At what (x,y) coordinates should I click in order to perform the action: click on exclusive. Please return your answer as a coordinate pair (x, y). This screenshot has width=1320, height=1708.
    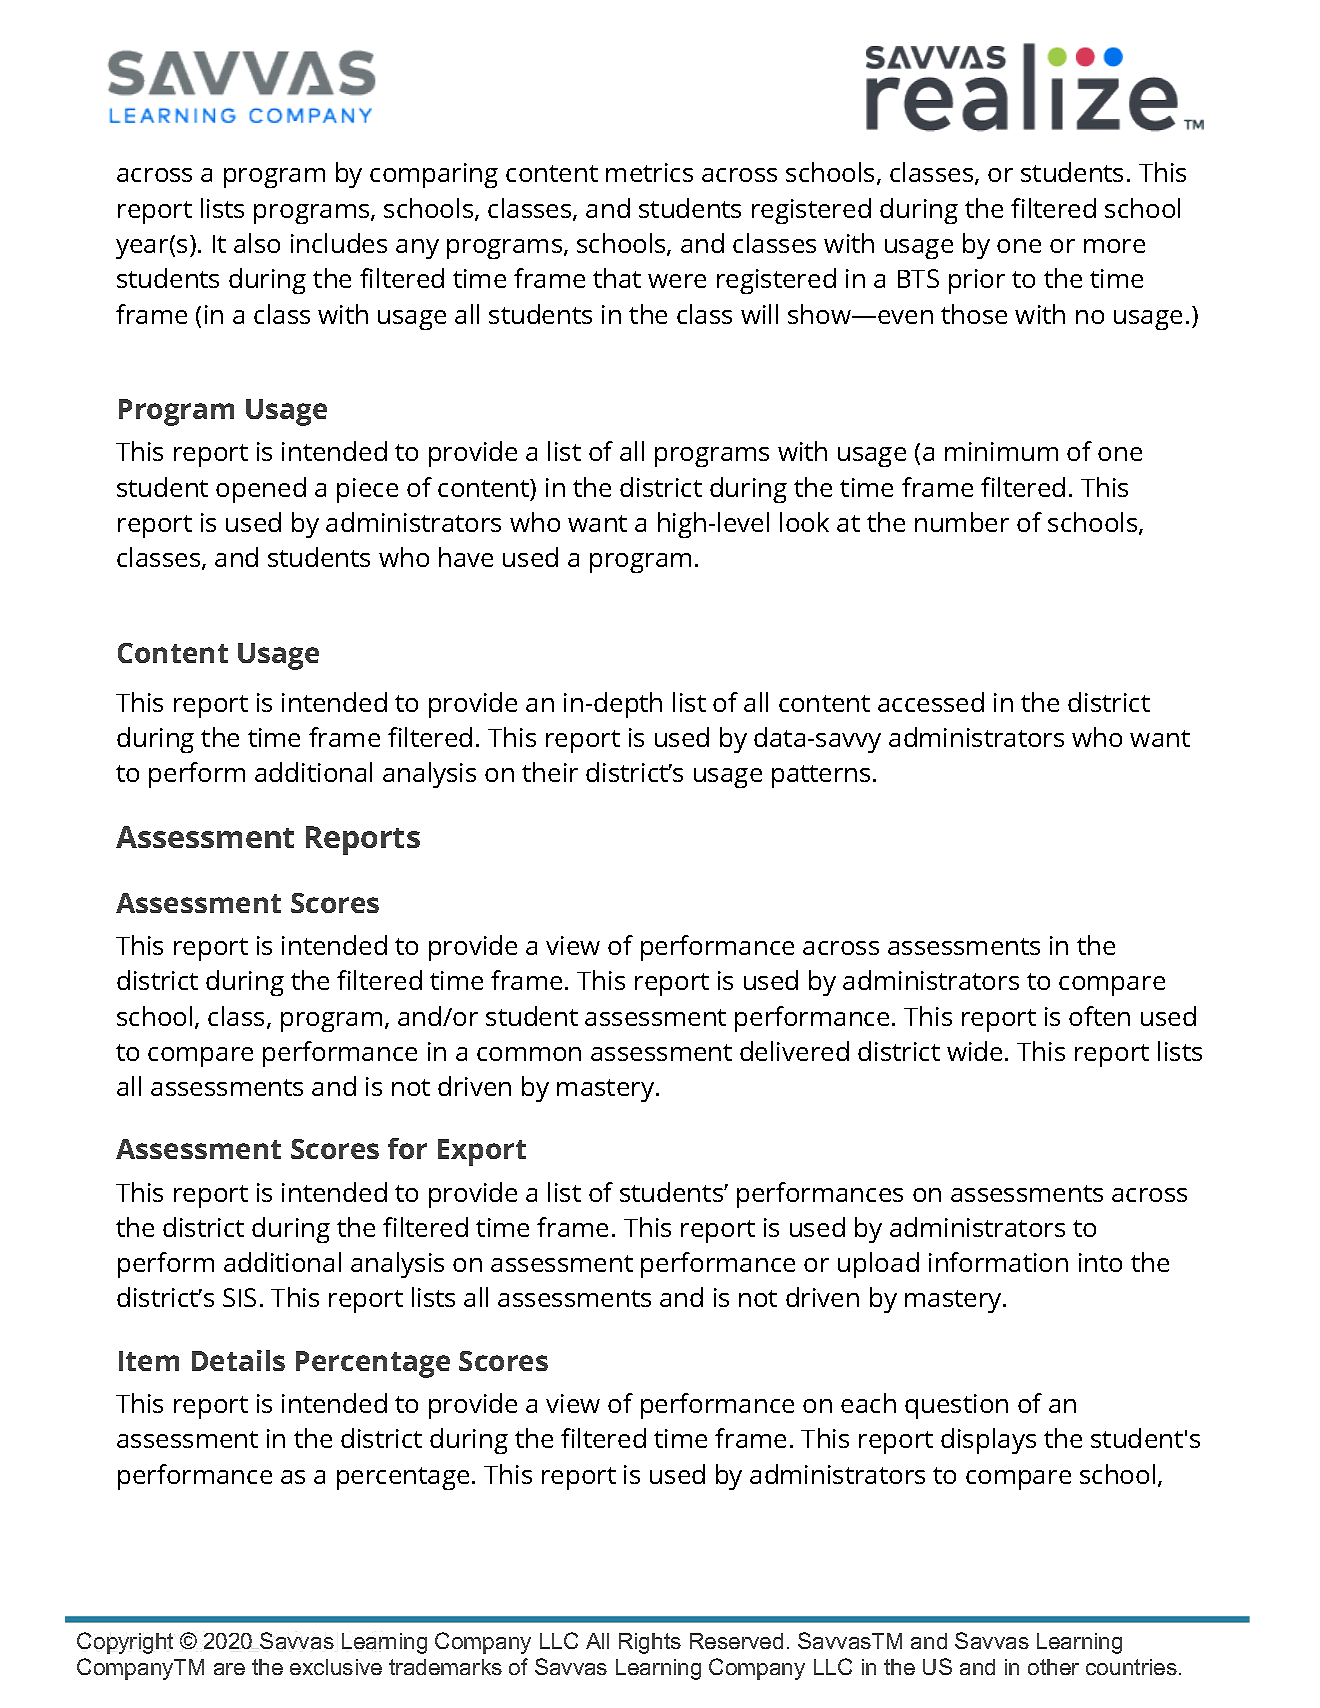
    Looking at the image, I should click on (336, 1667).
